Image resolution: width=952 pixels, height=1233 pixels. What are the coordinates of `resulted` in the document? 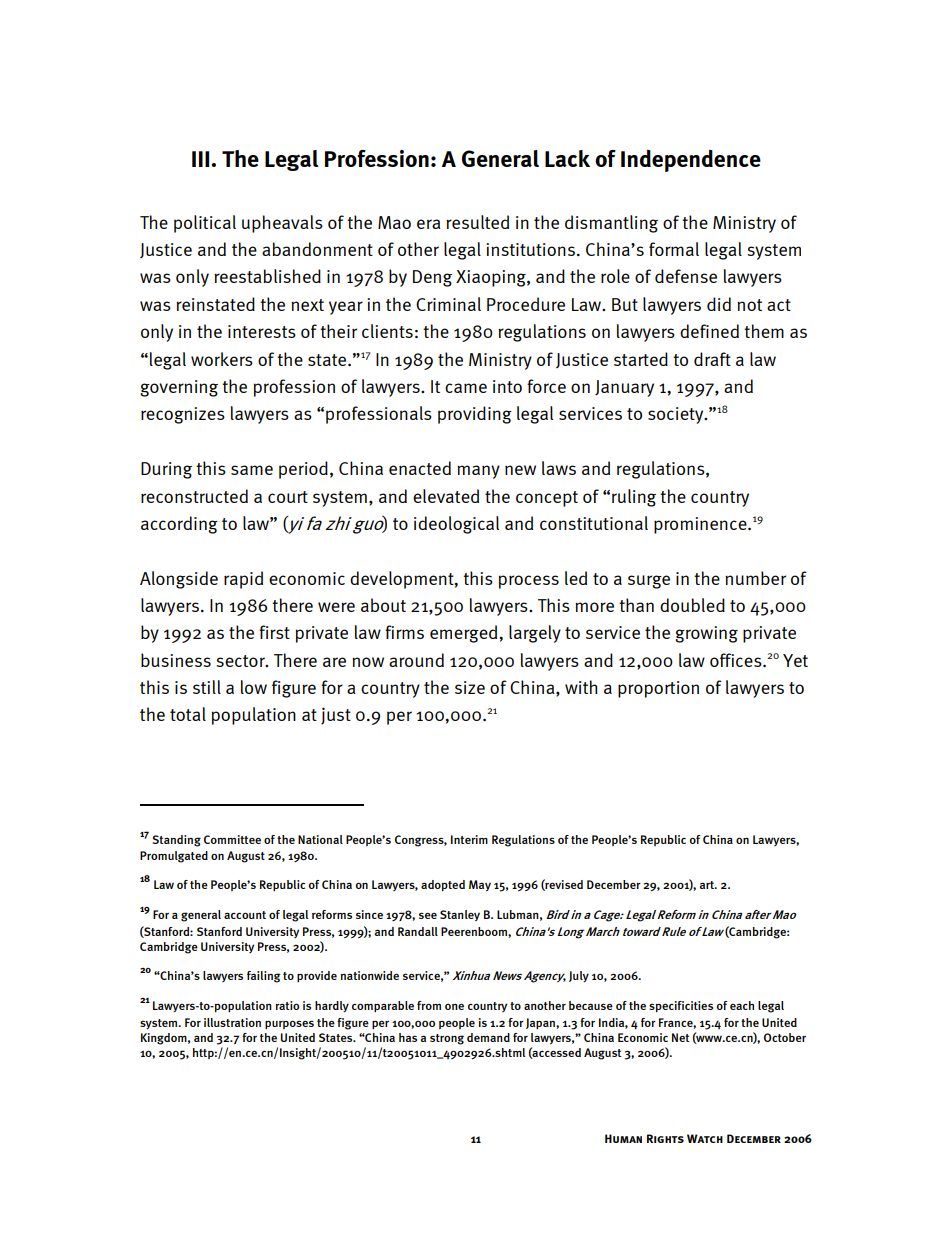 It's located at (477, 222).
